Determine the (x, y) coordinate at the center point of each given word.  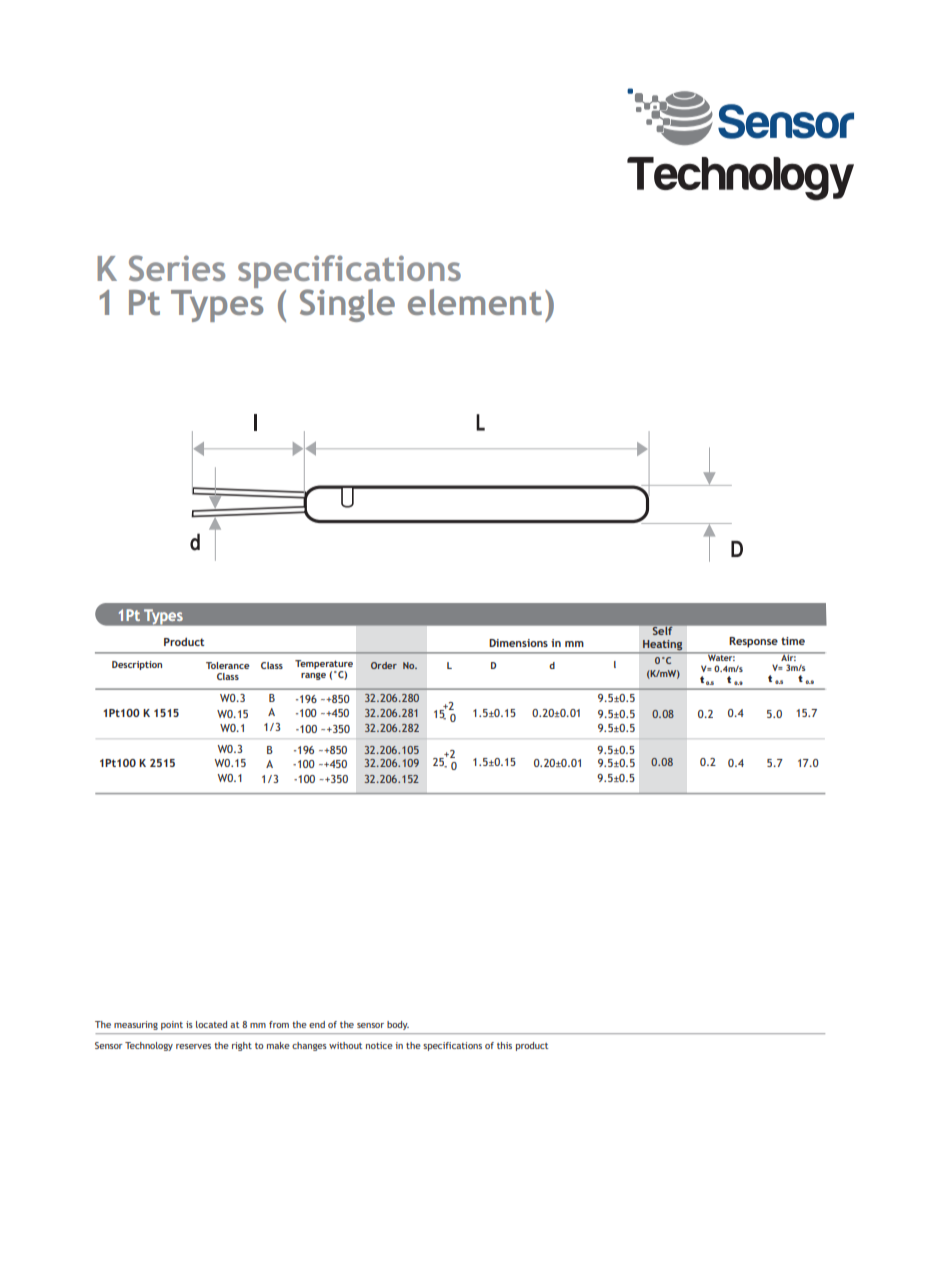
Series (177, 268)
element (475, 302)
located (211, 1024)
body (398, 1025)
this (504, 1045)
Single (347, 305)
